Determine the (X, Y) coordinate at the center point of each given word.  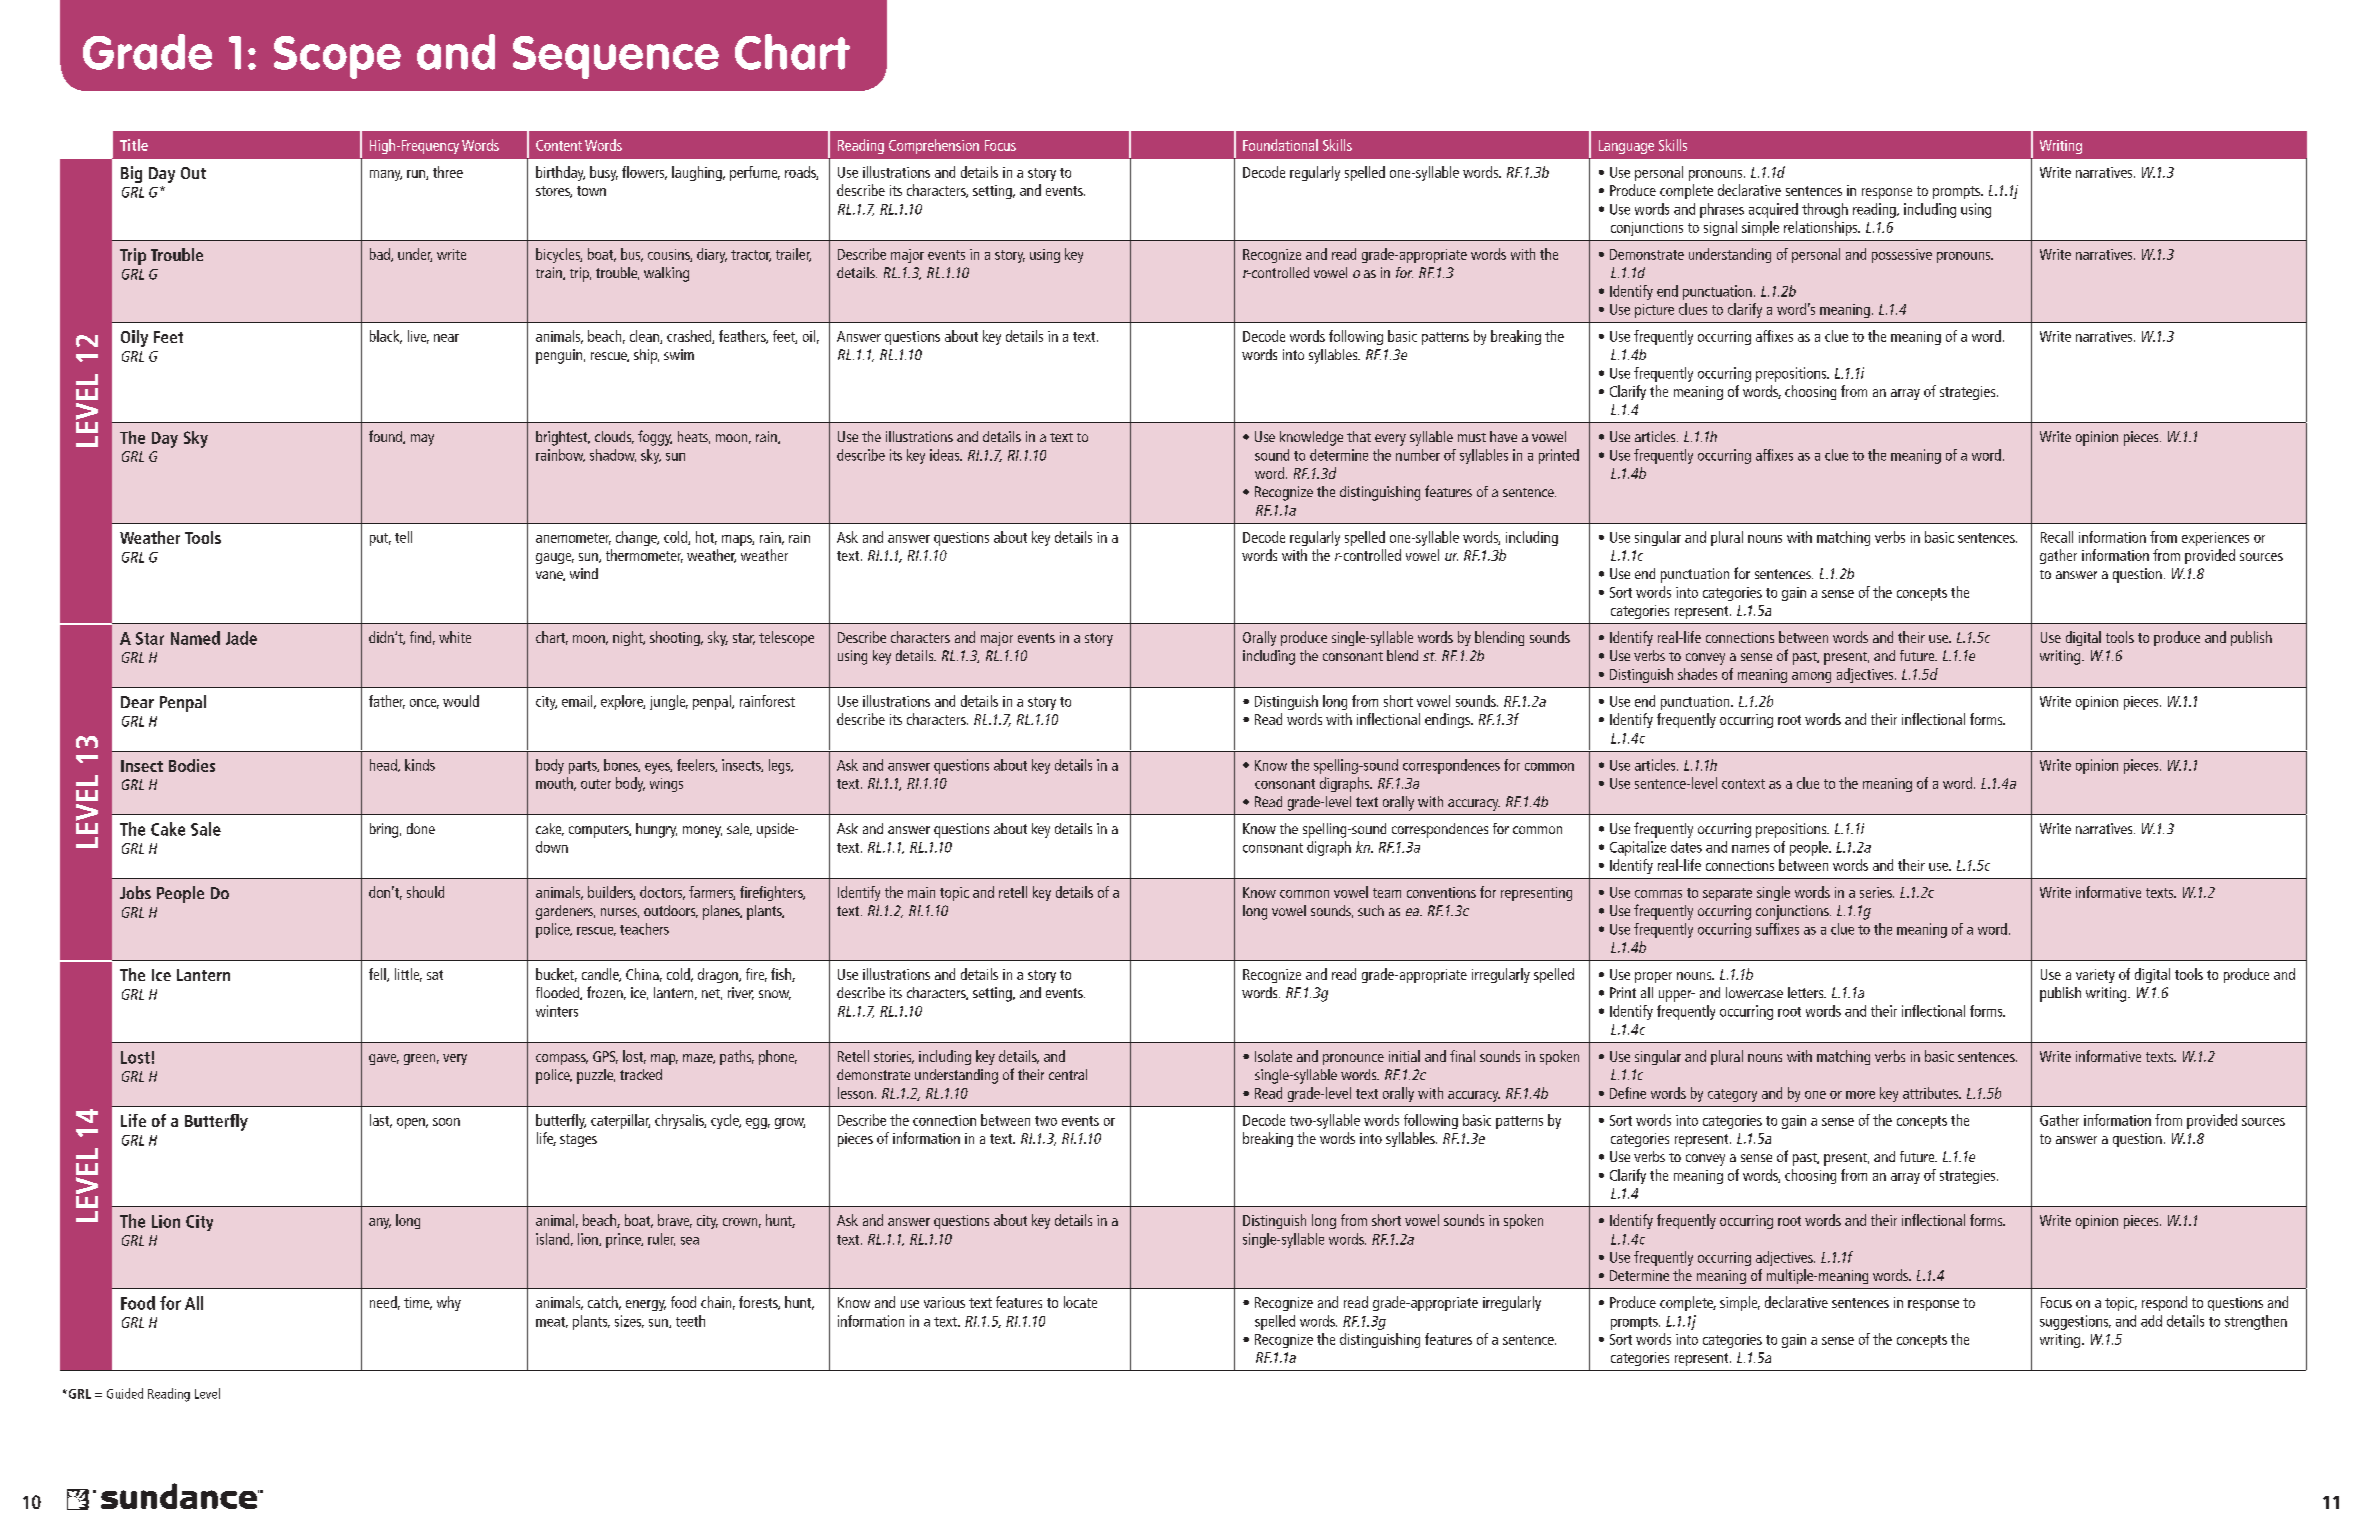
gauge (555, 558)
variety (2095, 976)
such (1371, 910)
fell (378, 975)
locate (1080, 1302)
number (1418, 455)
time (418, 1303)
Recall (2057, 537)
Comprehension (934, 146)
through (1825, 210)
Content (559, 145)
